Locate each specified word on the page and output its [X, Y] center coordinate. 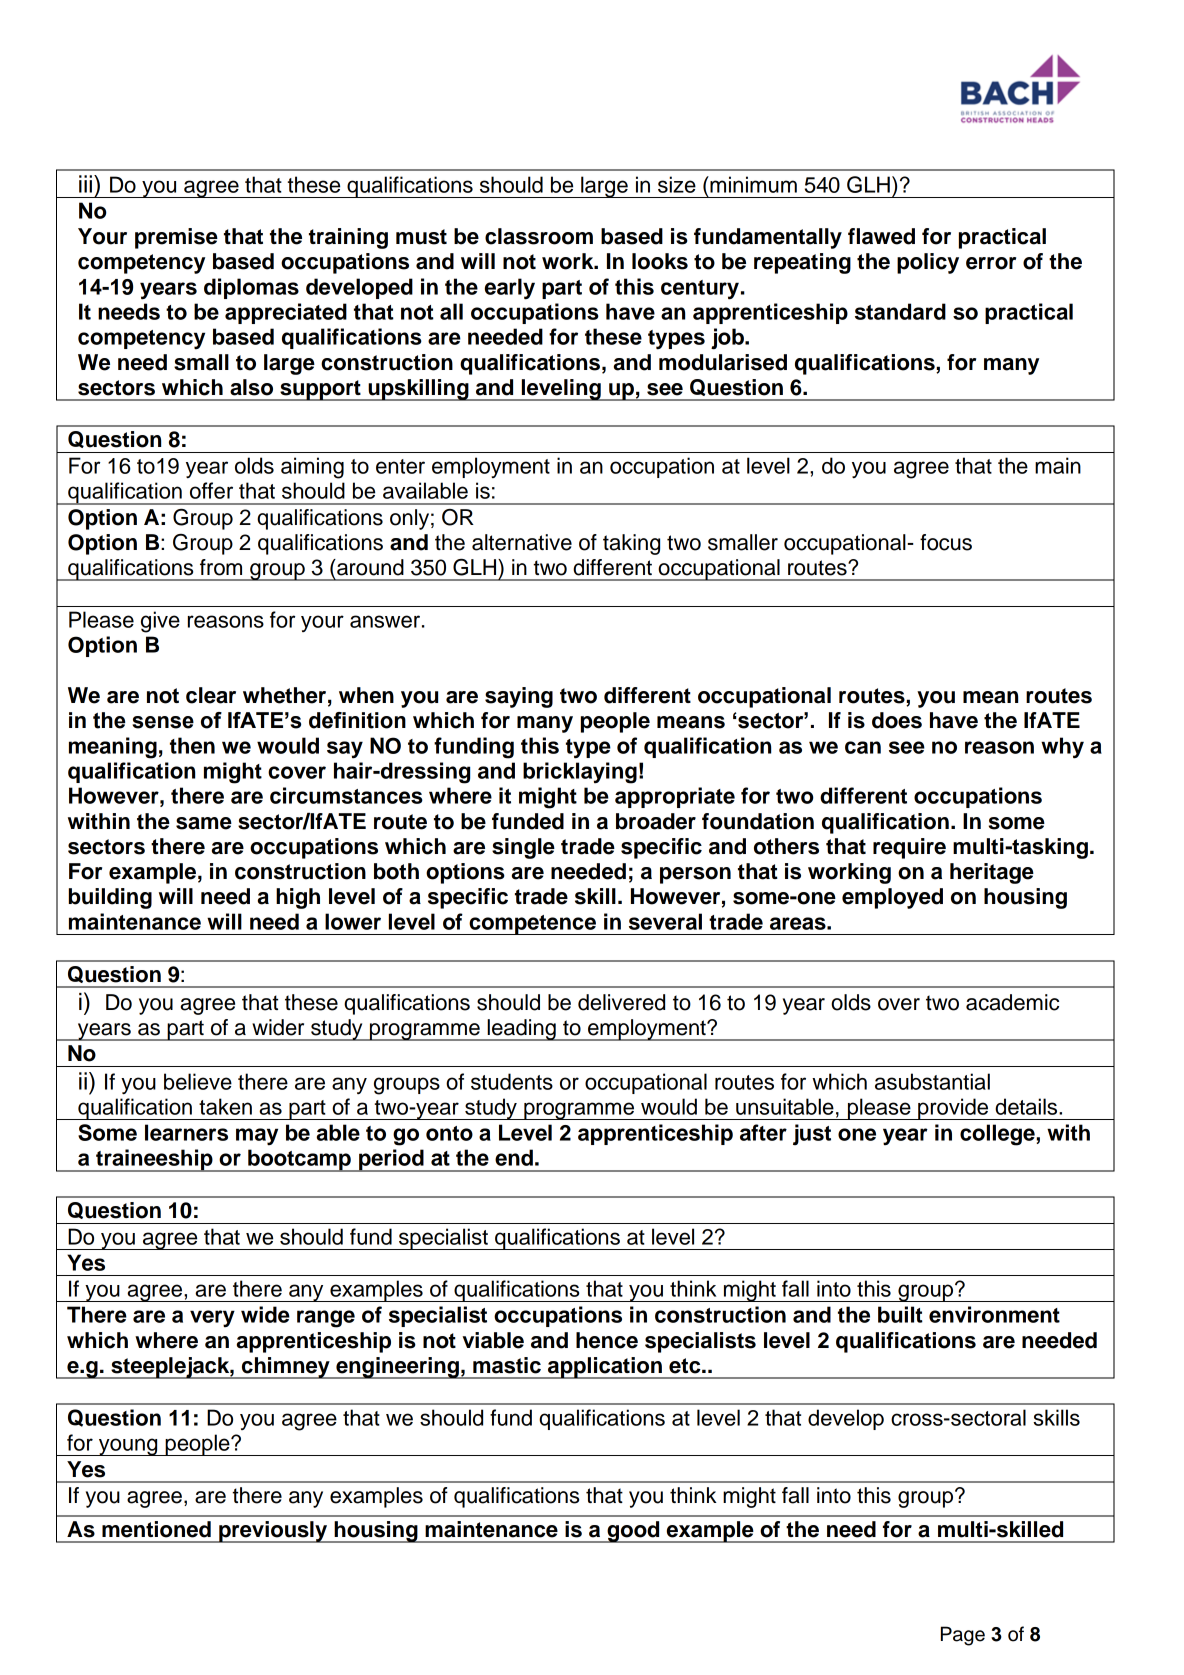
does [897, 720]
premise [176, 238]
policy [928, 263]
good [633, 1532]
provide [953, 1109]
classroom [539, 236]
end [514, 1157]
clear [211, 695]
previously [273, 1532]
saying [519, 697]
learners [186, 1132]
